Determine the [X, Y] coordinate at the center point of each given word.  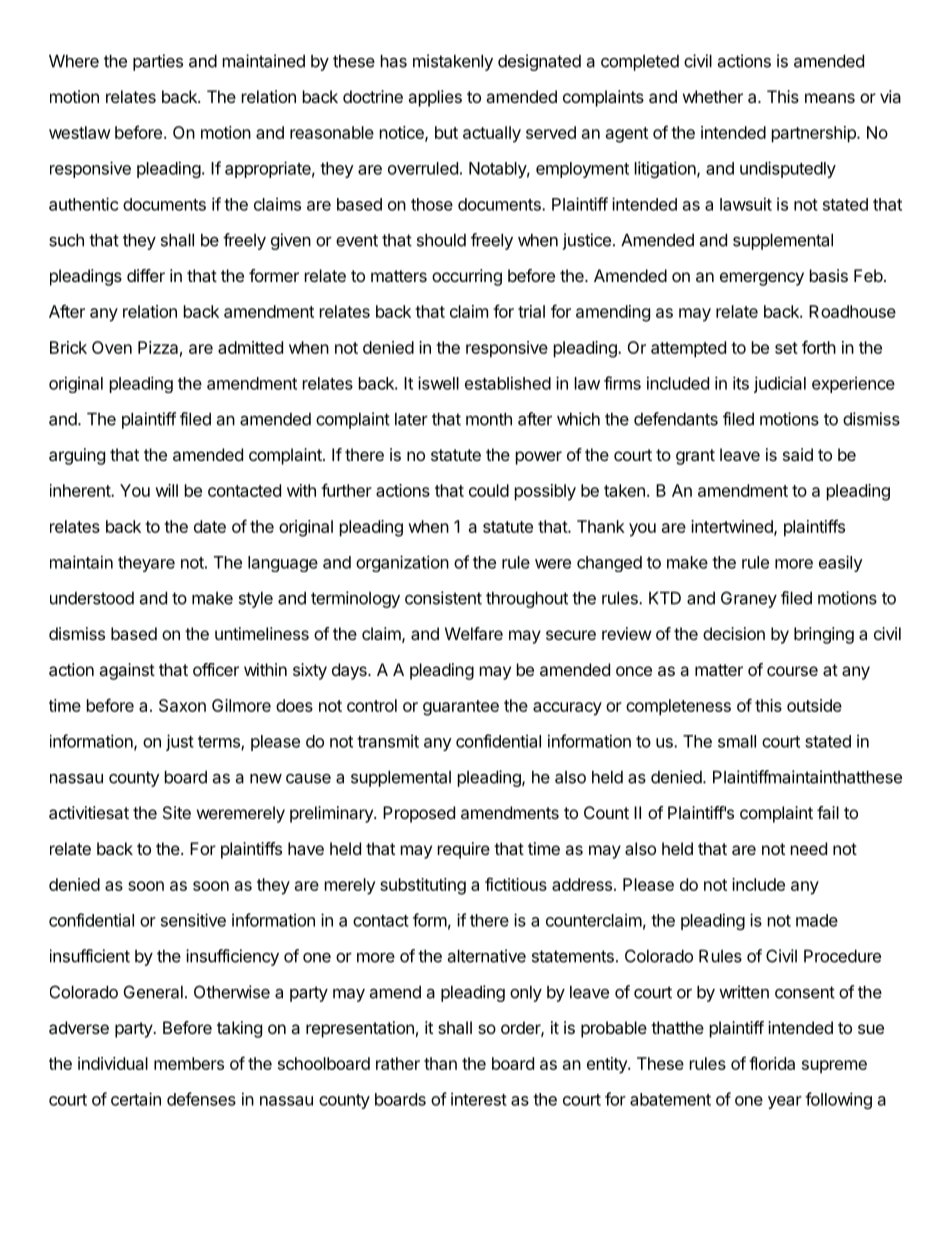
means [830, 98]
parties [158, 62]
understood [92, 598]
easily [841, 563]
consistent [443, 598]
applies [435, 98]
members [189, 1063]
